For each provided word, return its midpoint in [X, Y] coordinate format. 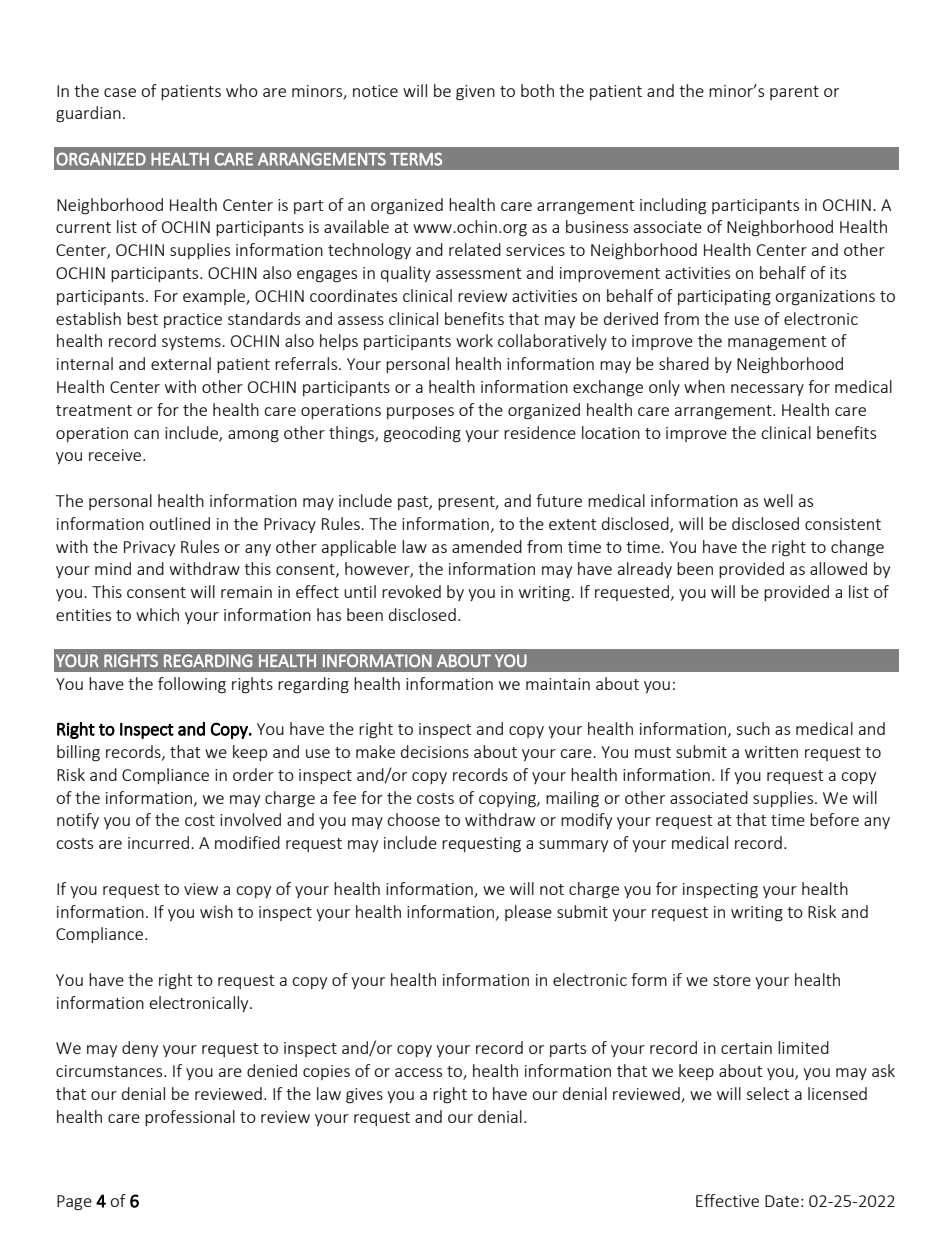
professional [190, 1118]
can [146, 434]
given [475, 93]
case [120, 92]
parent [794, 93]
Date [782, 1201]
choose [413, 819]
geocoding [422, 434]
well [778, 500]
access [418, 1072]
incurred [158, 842]
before [834, 819]
